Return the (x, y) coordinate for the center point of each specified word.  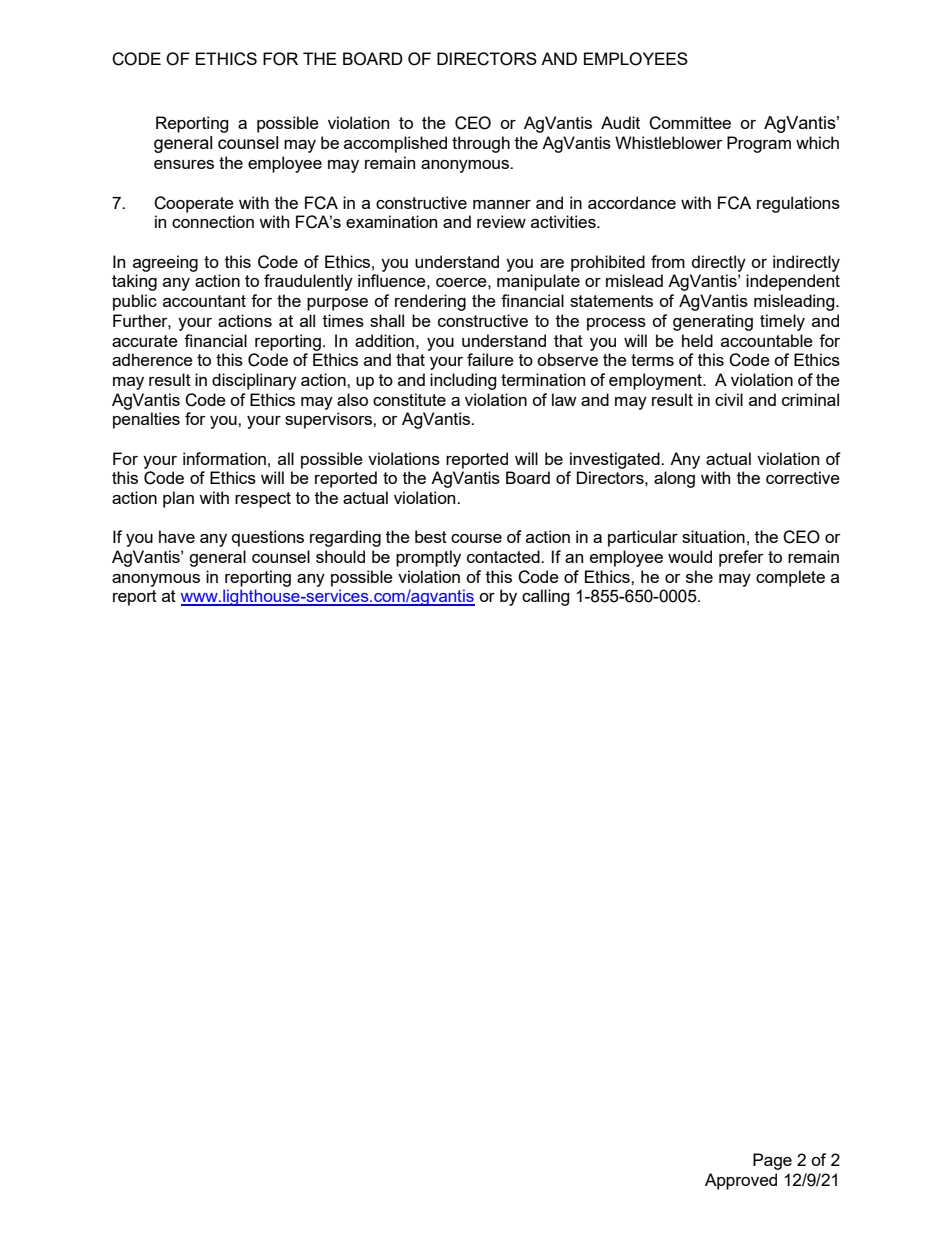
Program (759, 144)
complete (790, 578)
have (177, 536)
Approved (741, 1181)
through (481, 144)
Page (772, 1161)
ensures (184, 164)
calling (546, 597)
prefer (741, 558)
